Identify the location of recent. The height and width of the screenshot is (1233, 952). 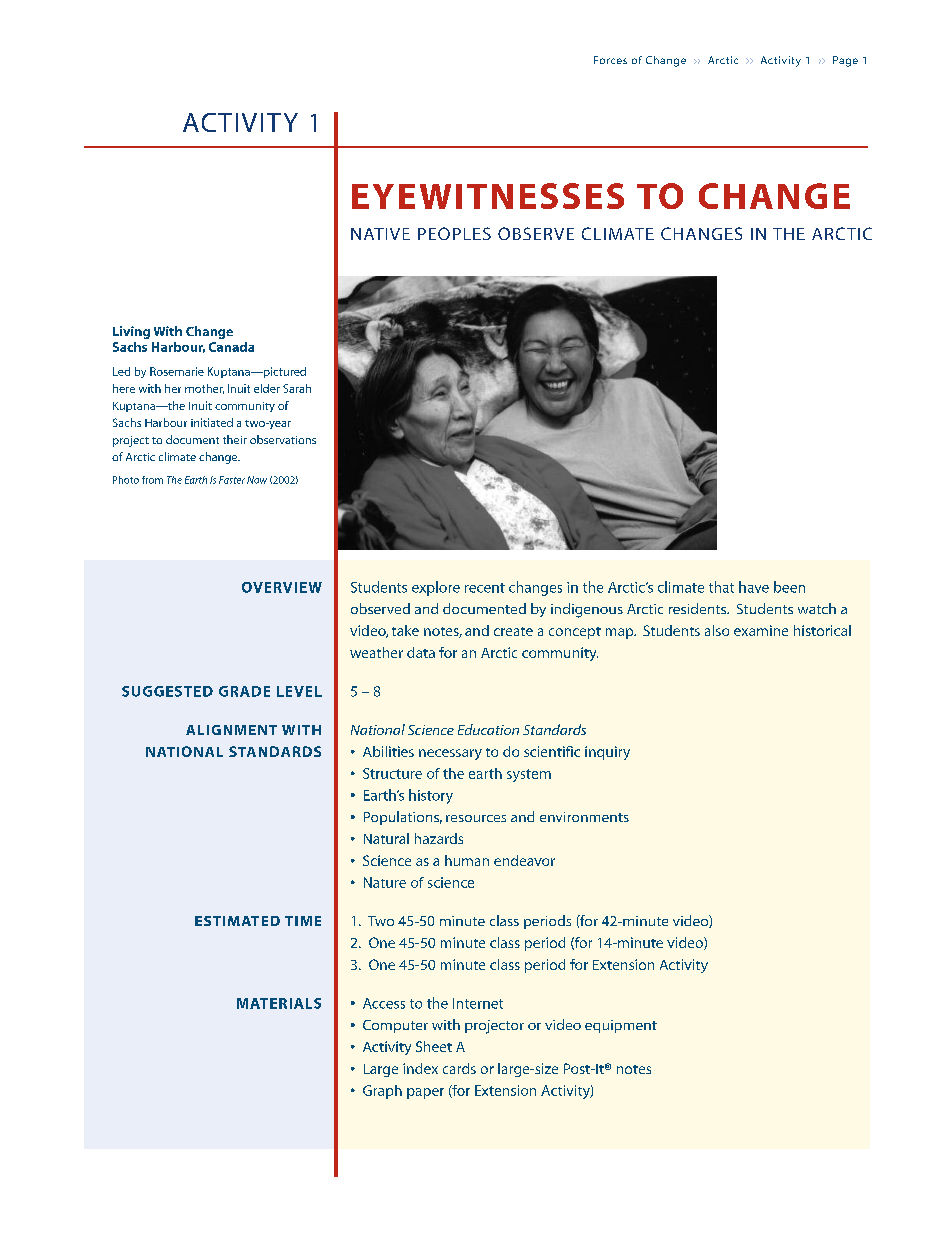
(485, 588).
